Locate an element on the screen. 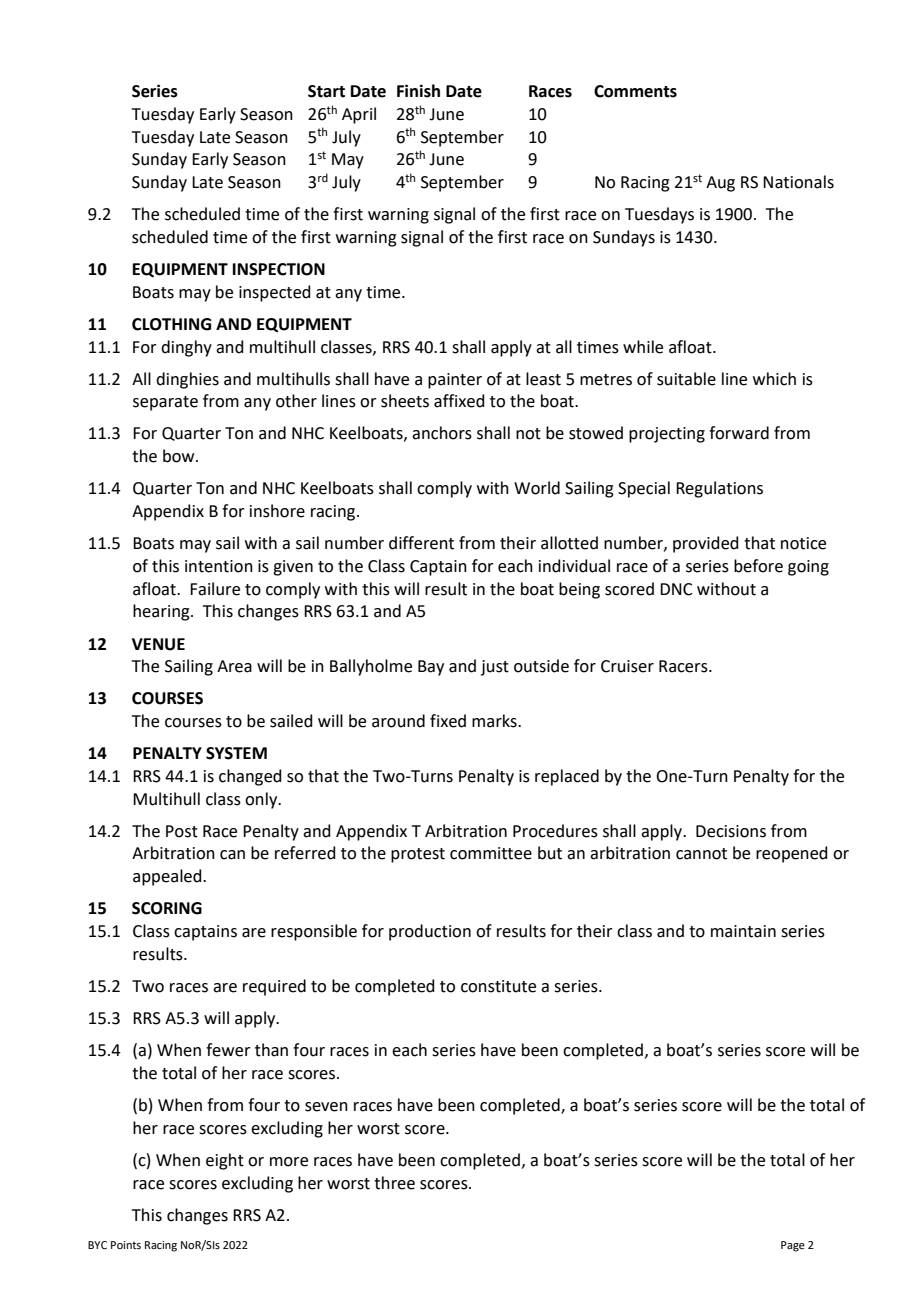  different is located at coordinates (421, 543).
